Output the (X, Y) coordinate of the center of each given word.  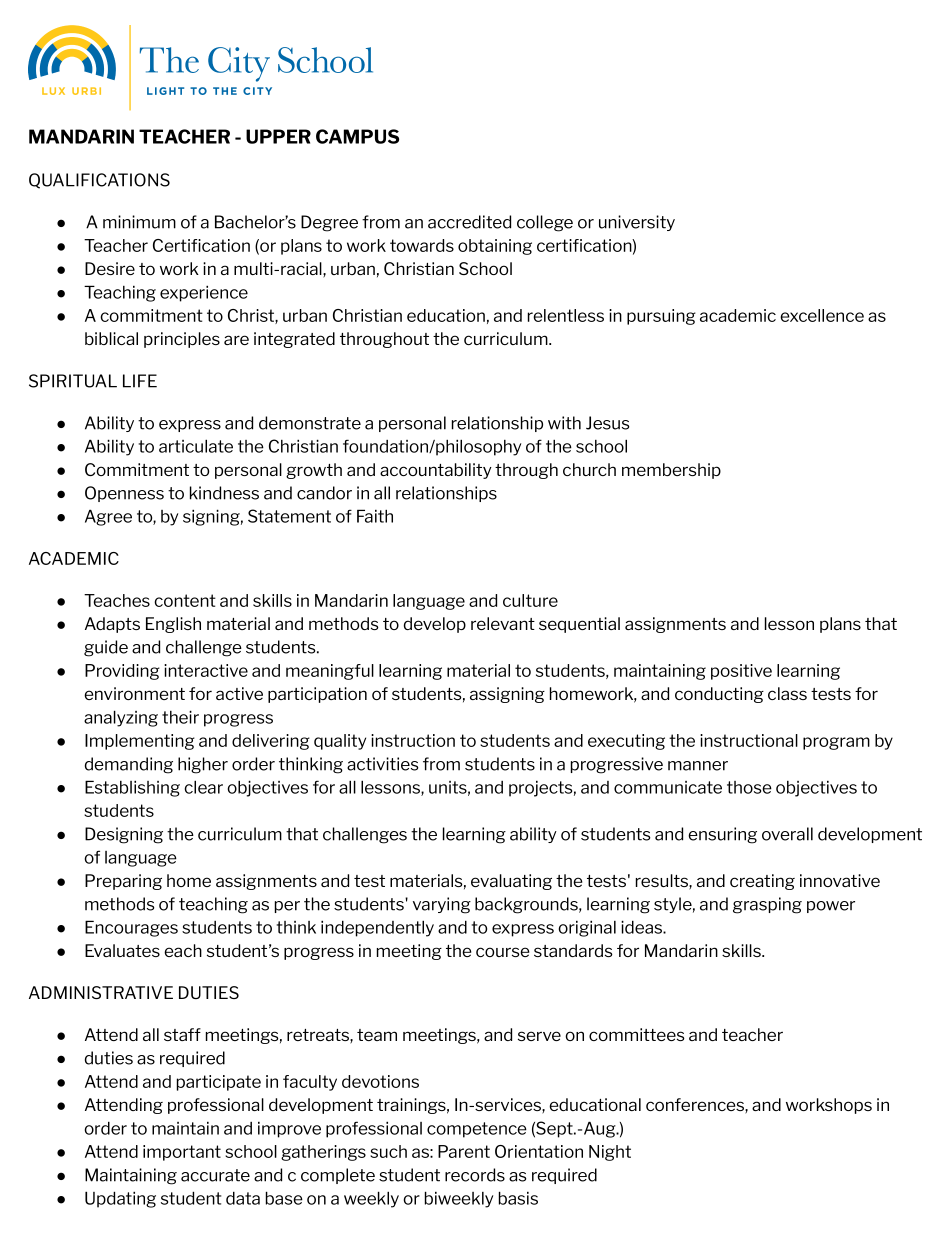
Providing (122, 672)
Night (610, 1153)
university (637, 223)
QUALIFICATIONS (99, 181)
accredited (469, 222)
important (182, 1153)
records (475, 1175)
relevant (503, 623)
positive (741, 672)
